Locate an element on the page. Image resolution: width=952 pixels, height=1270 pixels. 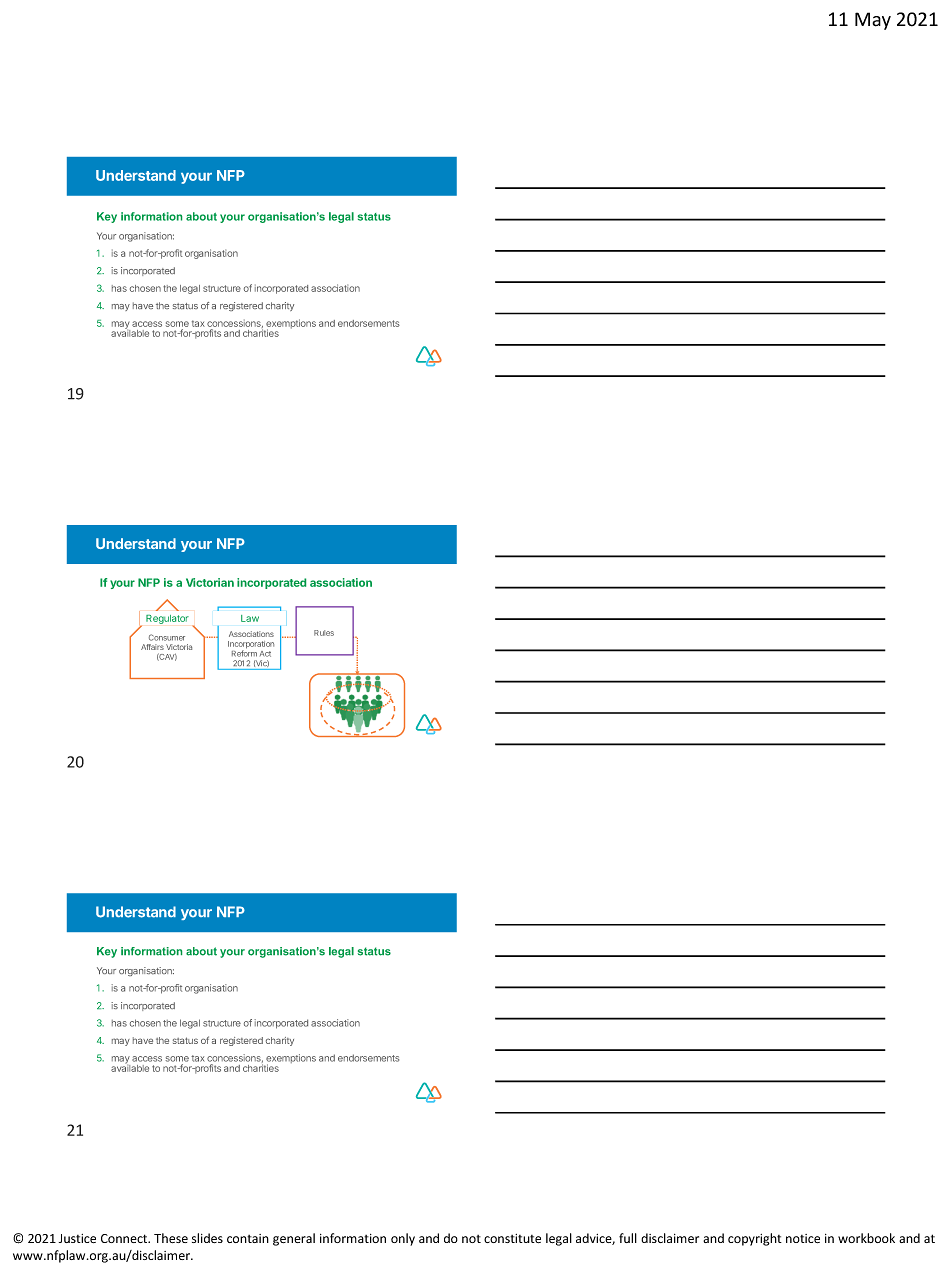
notice is located at coordinates (803, 1238).
